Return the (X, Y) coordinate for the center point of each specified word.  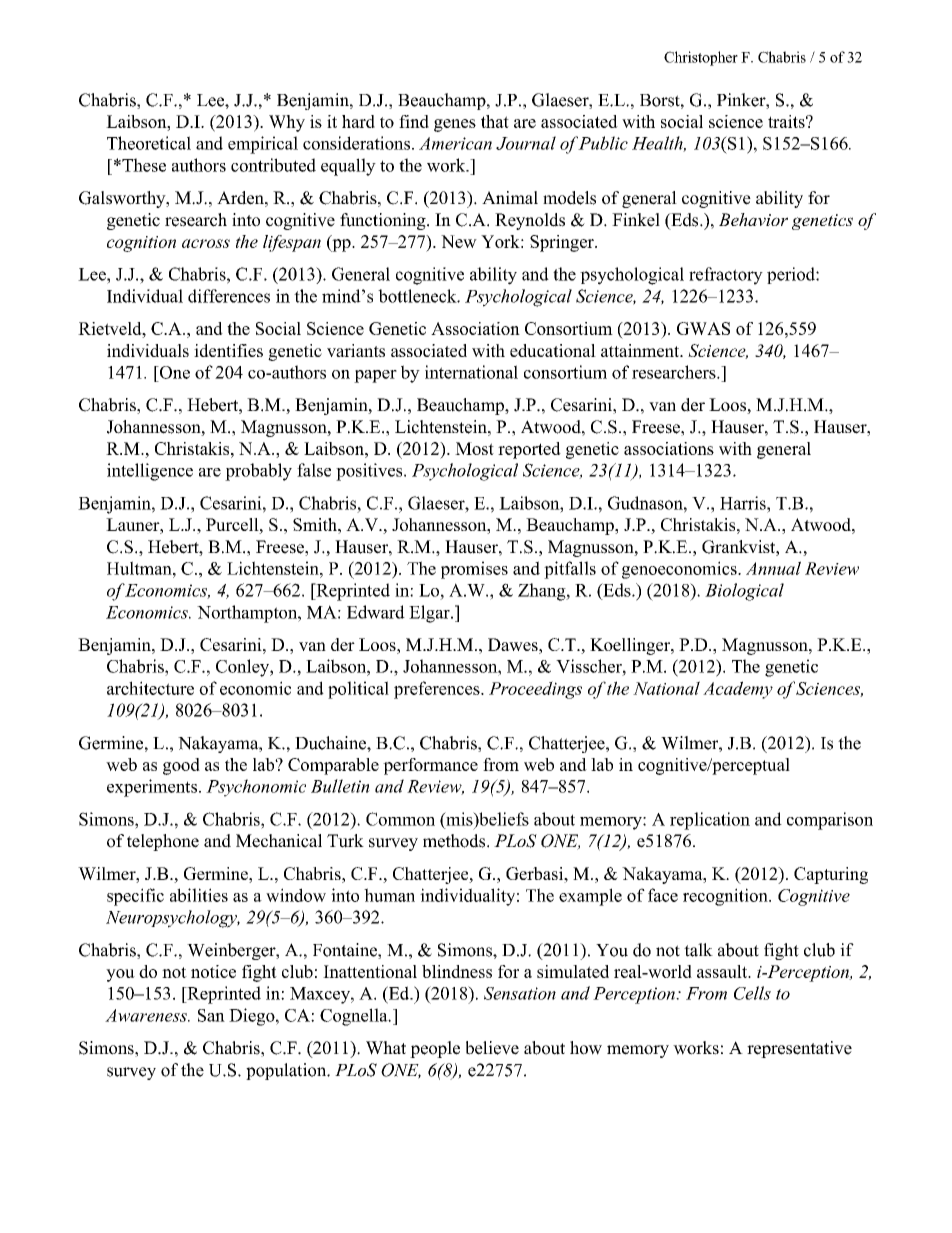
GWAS (703, 328)
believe (492, 1048)
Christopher (701, 58)
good (181, 766)
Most (474, 448)
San (211, 1015)
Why (287, 123)
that (495, 121)
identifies (228, 350)
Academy (738, 690)
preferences (438, 690)
